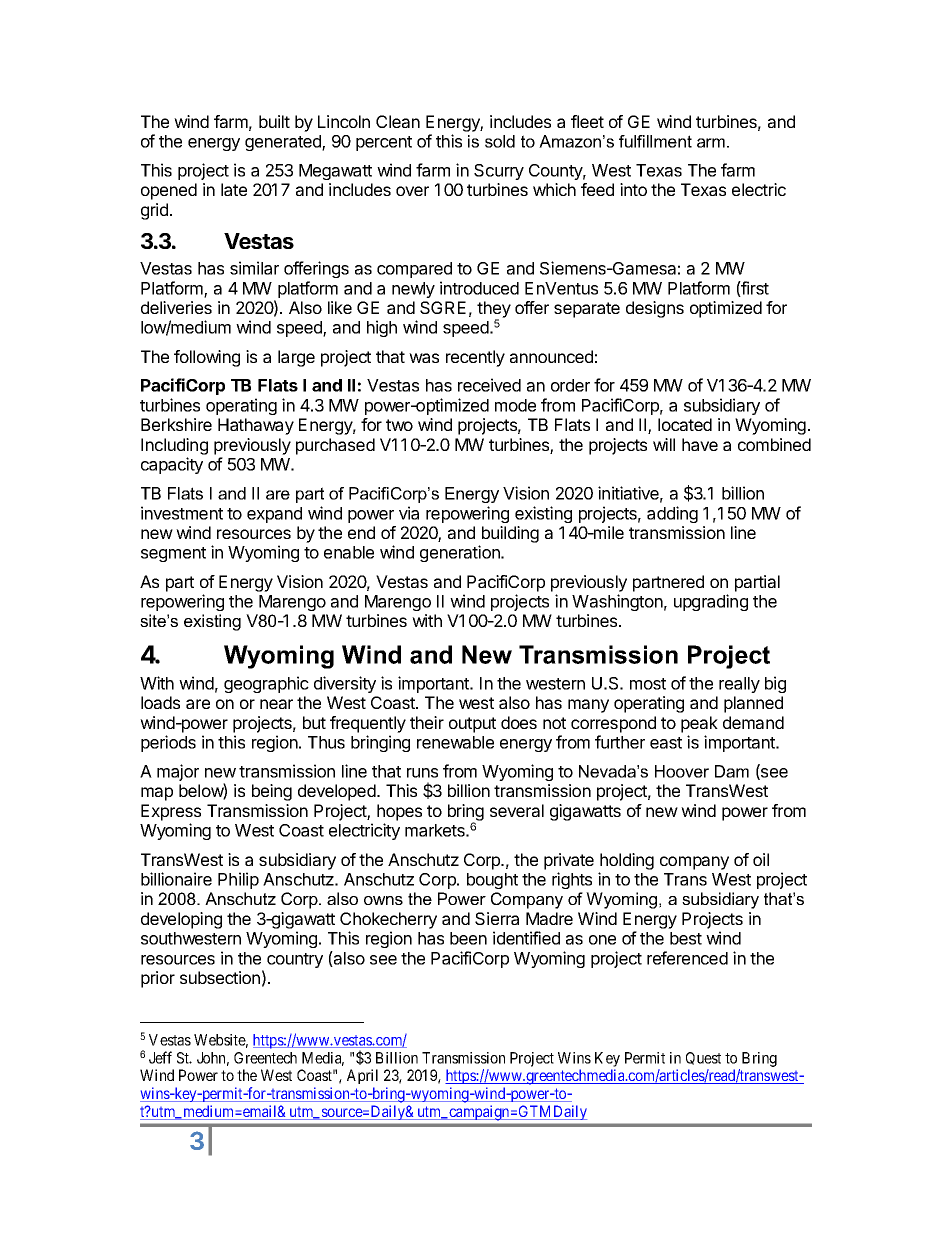  Describe the element at coordinates (399, 425) in the screenshot. I see `two` at that location.
